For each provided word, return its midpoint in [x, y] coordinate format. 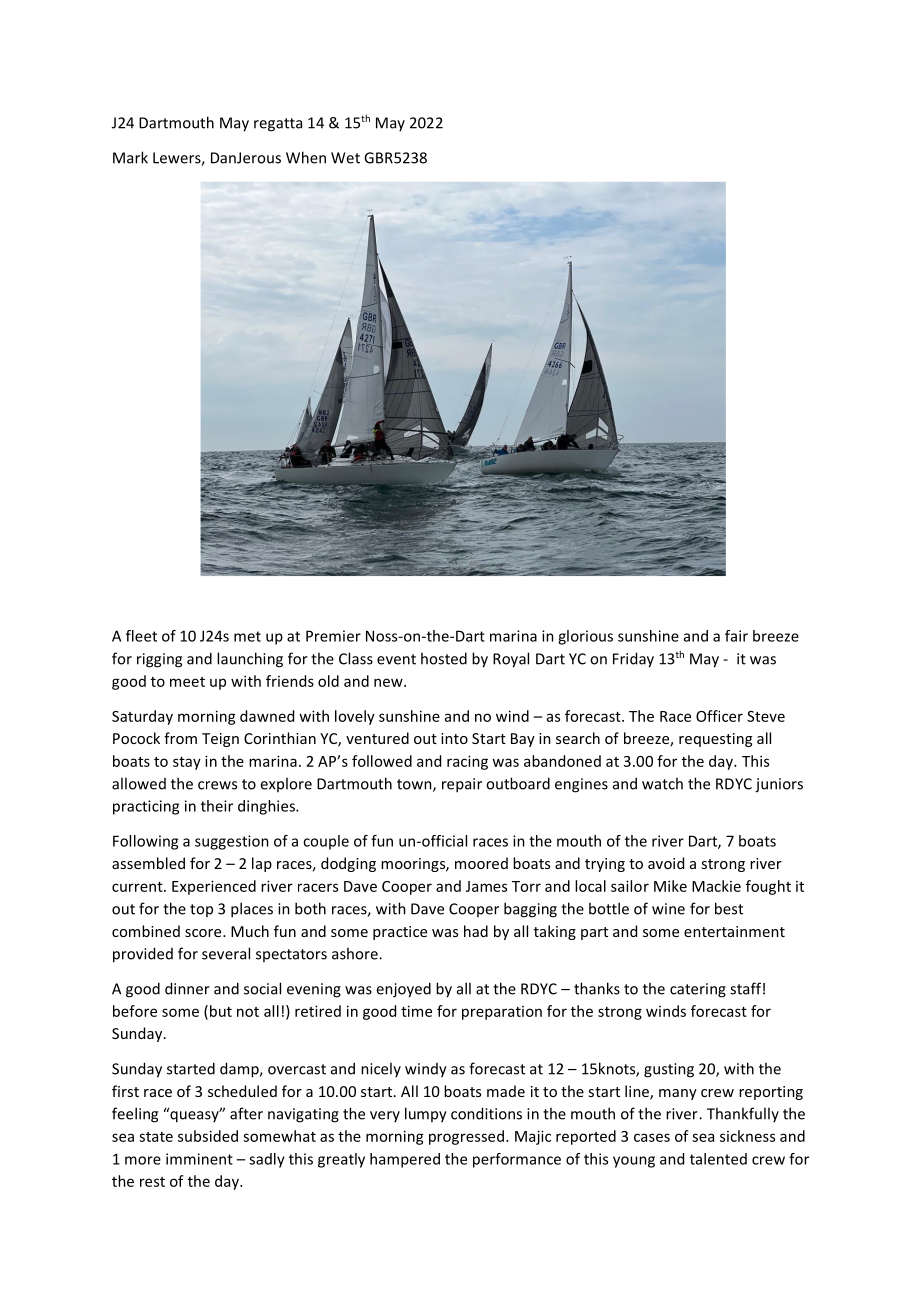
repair [462, 785]
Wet [345, 158]
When [306, 157]
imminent [199, 1159]
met [247, 636]
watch [662, 783]
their [217, 806]
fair [736, 636]
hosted [444, 658]
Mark [130, 157]
